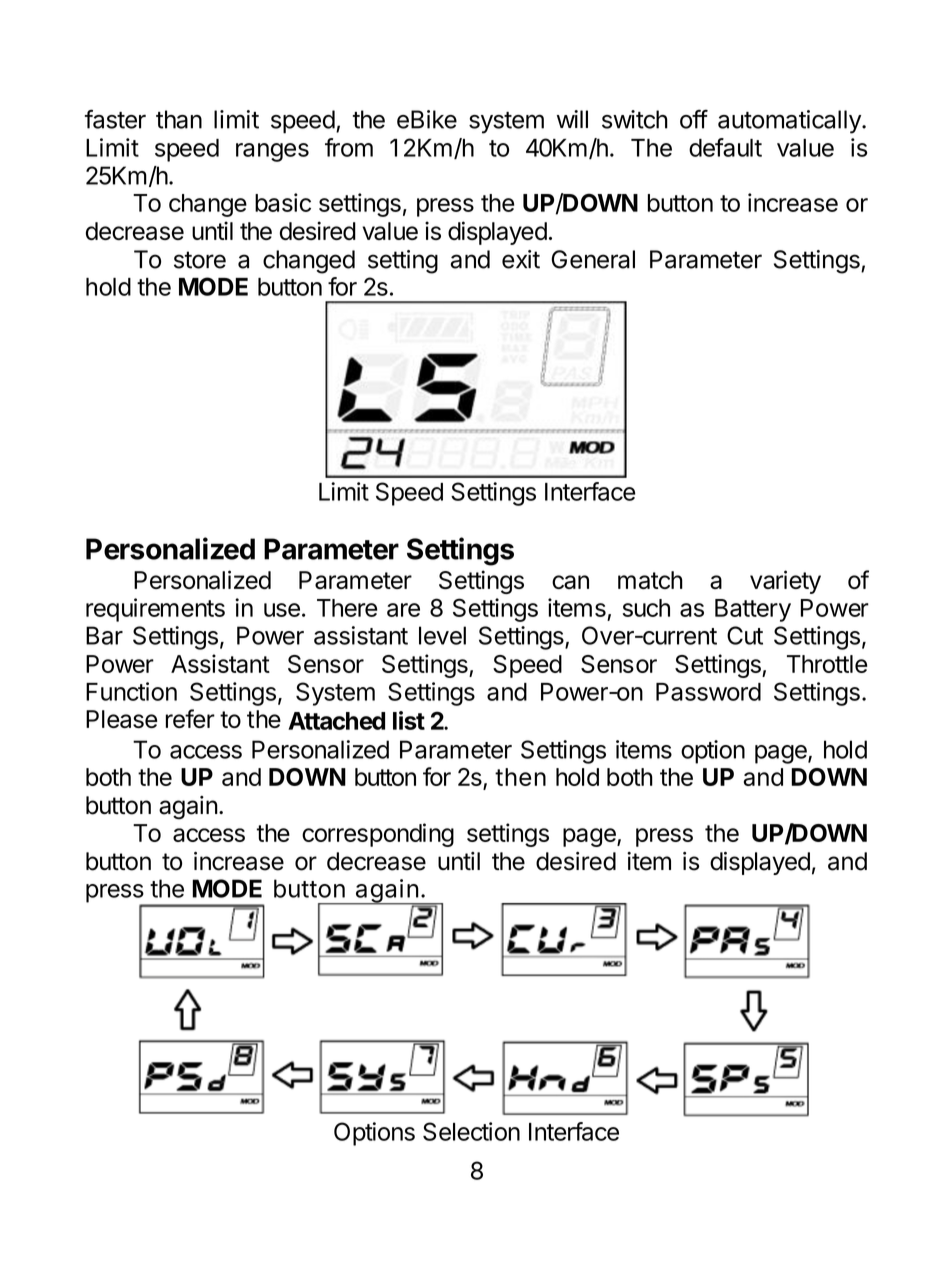 This screenshot has height=1271, width=952. I want to click on corresponding, so click(378, 835).
